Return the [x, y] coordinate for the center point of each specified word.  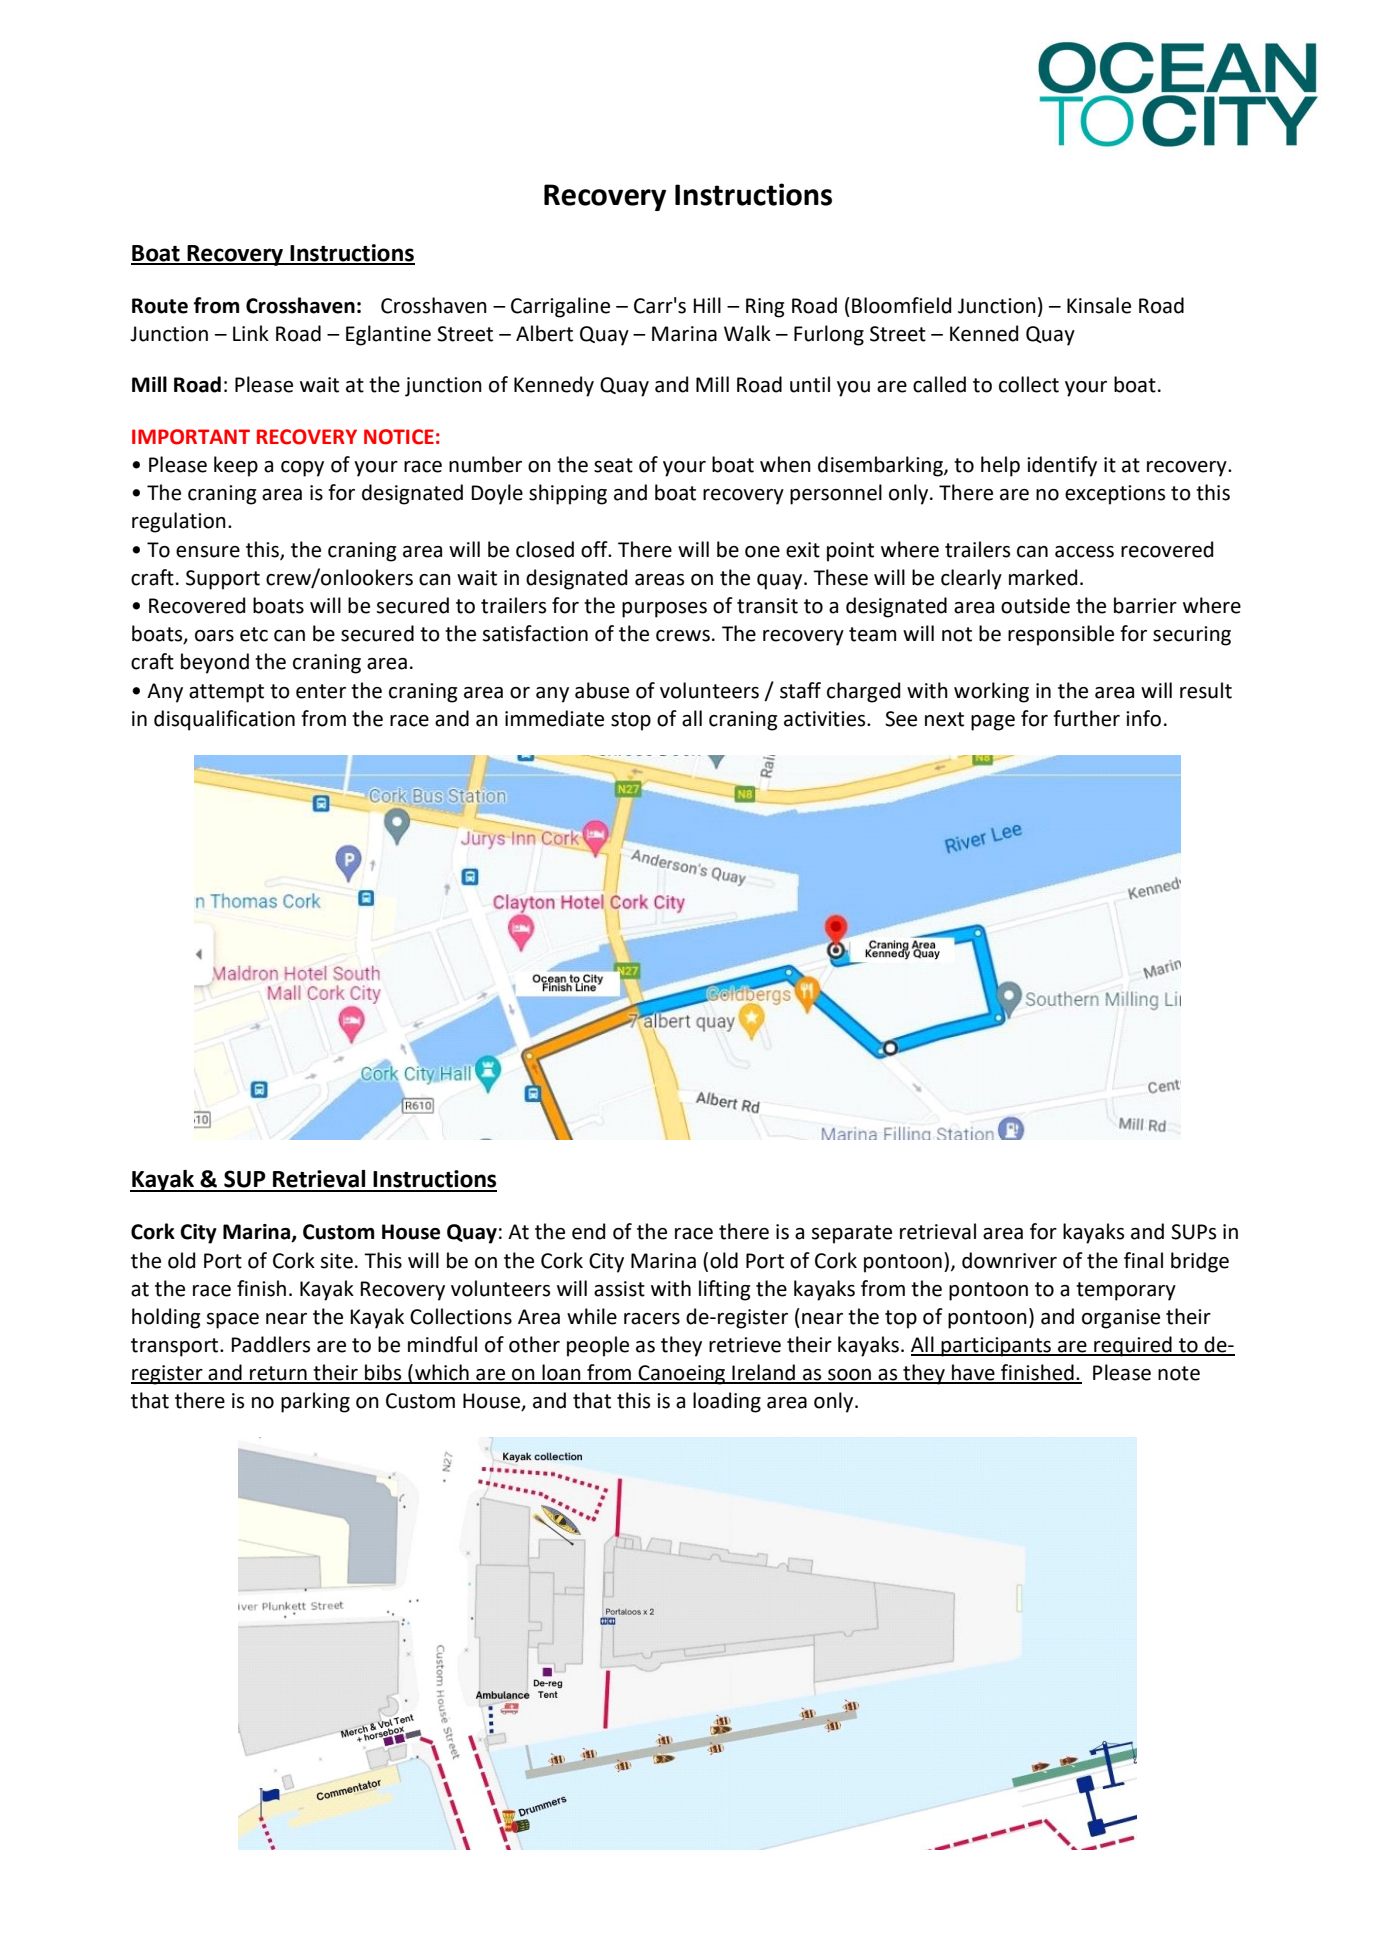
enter [321, 691]
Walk [747, 333]
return [278, 1374]
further [1086, 718]
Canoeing [681, 1375]
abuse [602, 690]
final [1143, 1260]
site [336, 1261]
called [939, 384]
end [588, 1231]
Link [251, 333]
